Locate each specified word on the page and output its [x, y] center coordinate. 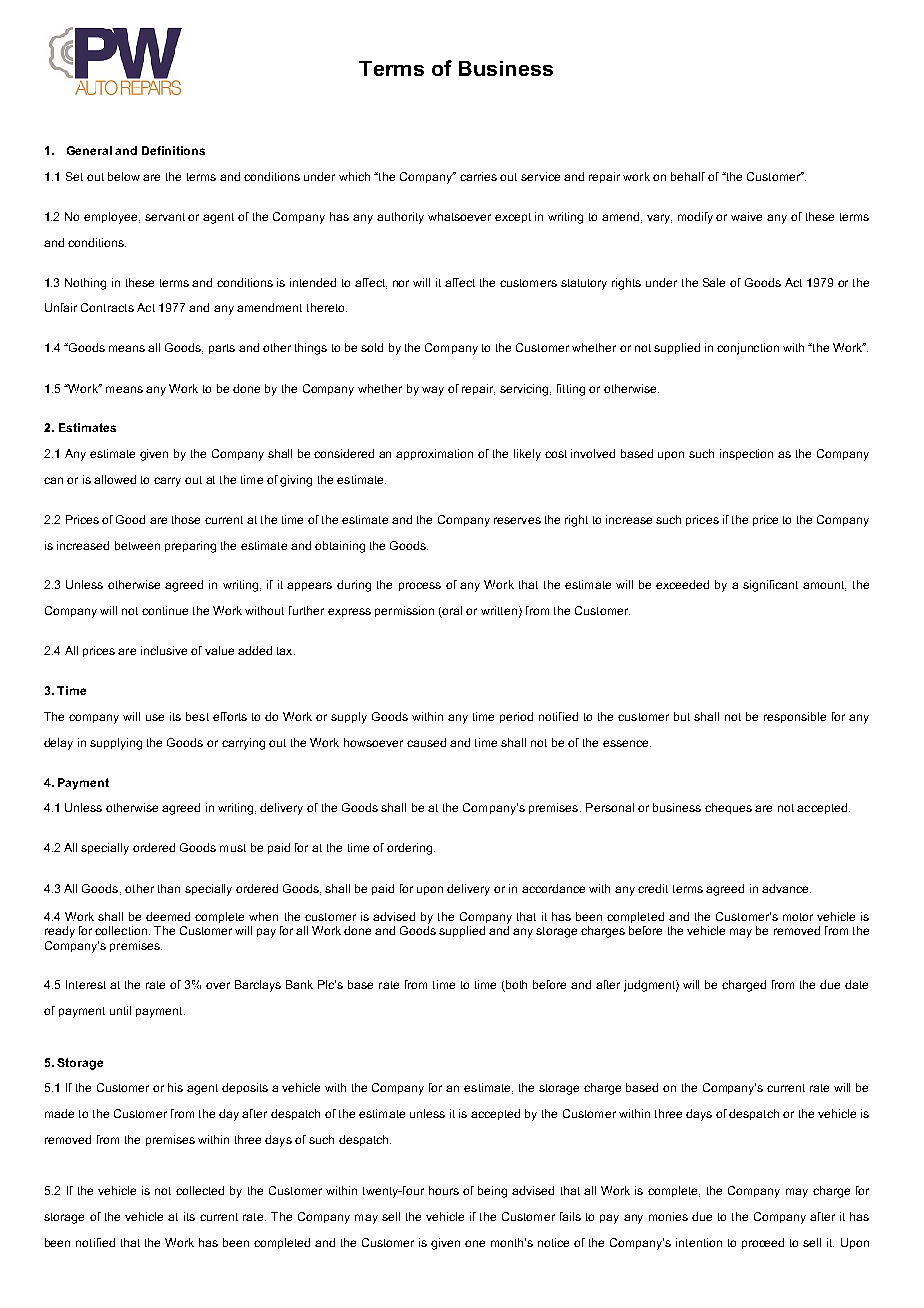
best [197, 716]
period [516, 717]
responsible [795, 717]
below [124, 176]
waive [746, 216]
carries [478, 176]
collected [200, 1190]
